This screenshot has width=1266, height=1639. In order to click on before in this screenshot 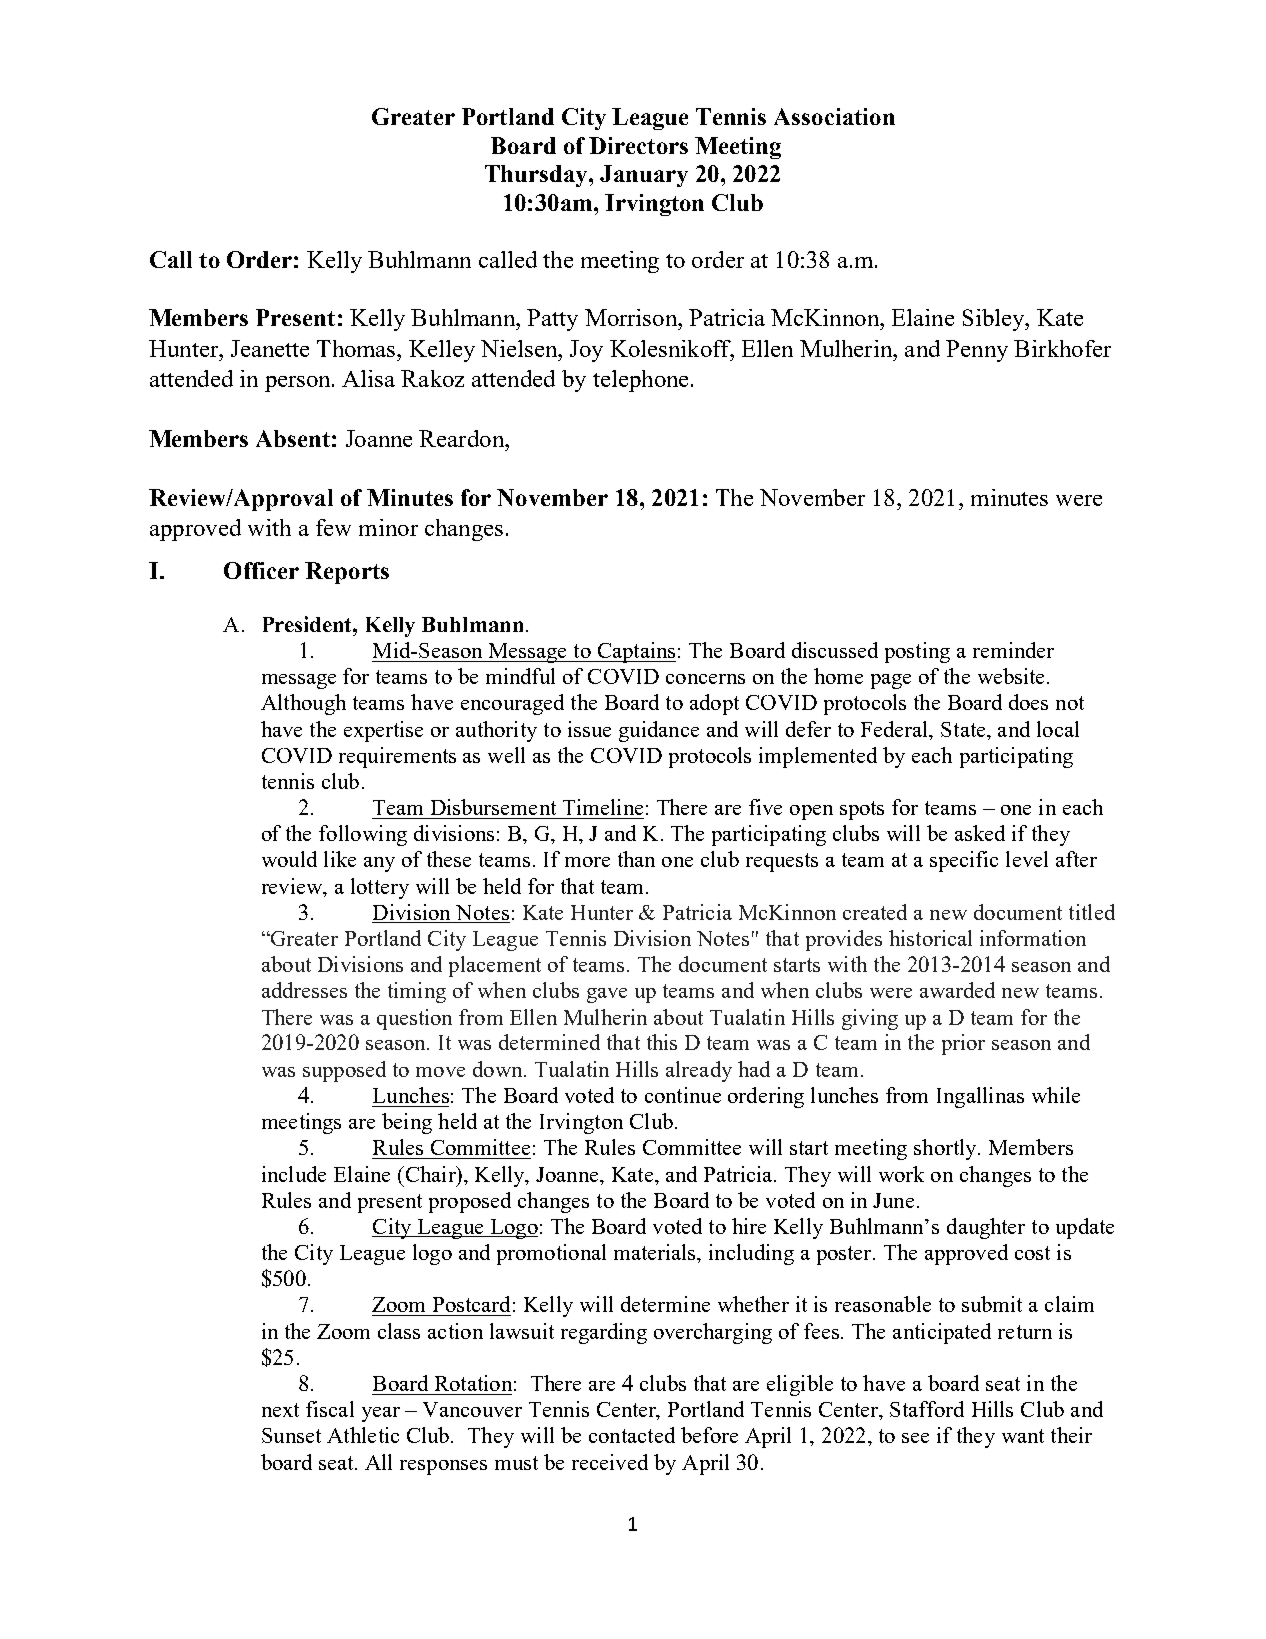, I will do `click(709, 1435)`.
